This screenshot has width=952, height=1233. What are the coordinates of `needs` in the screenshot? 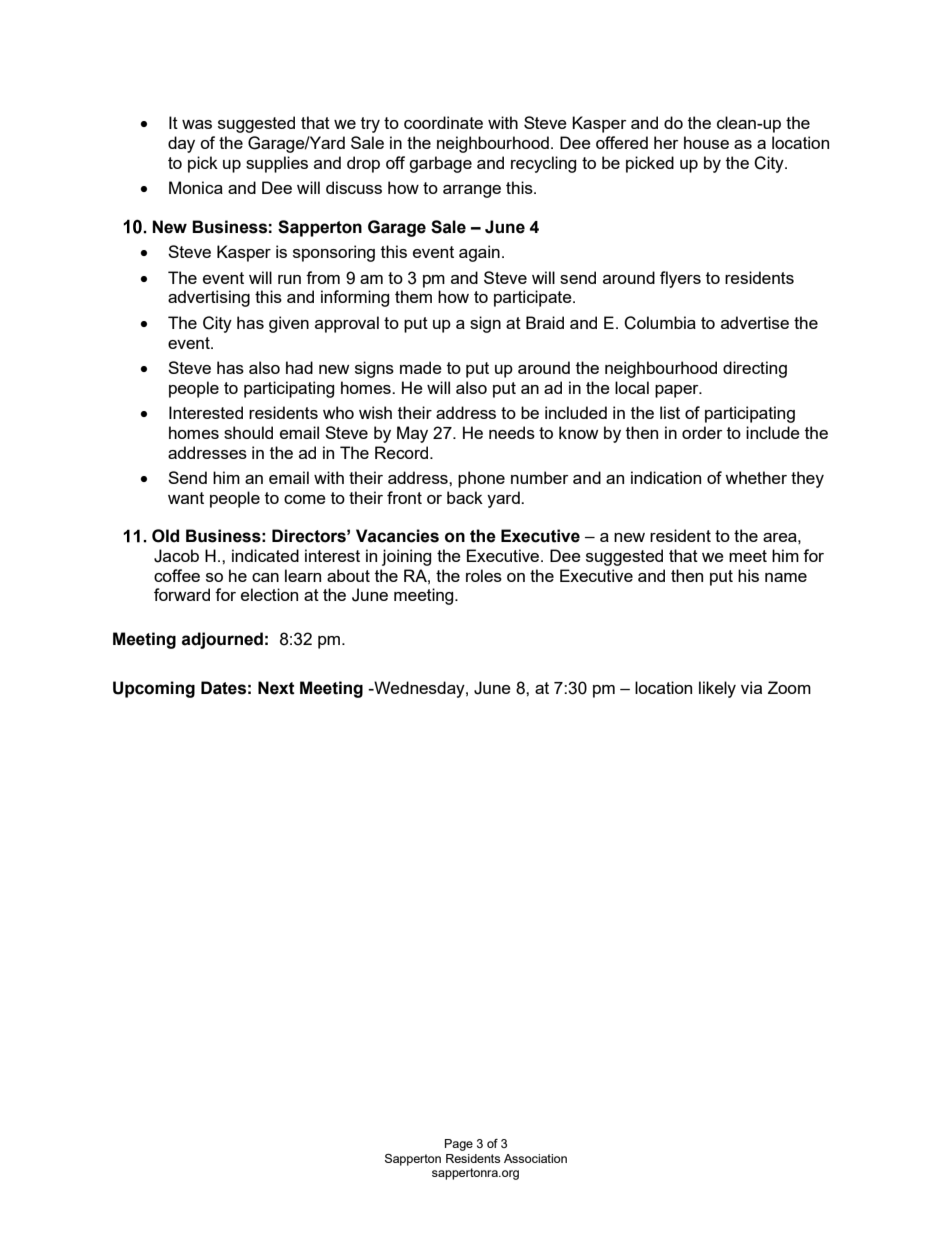 It's located at (512, 432).
